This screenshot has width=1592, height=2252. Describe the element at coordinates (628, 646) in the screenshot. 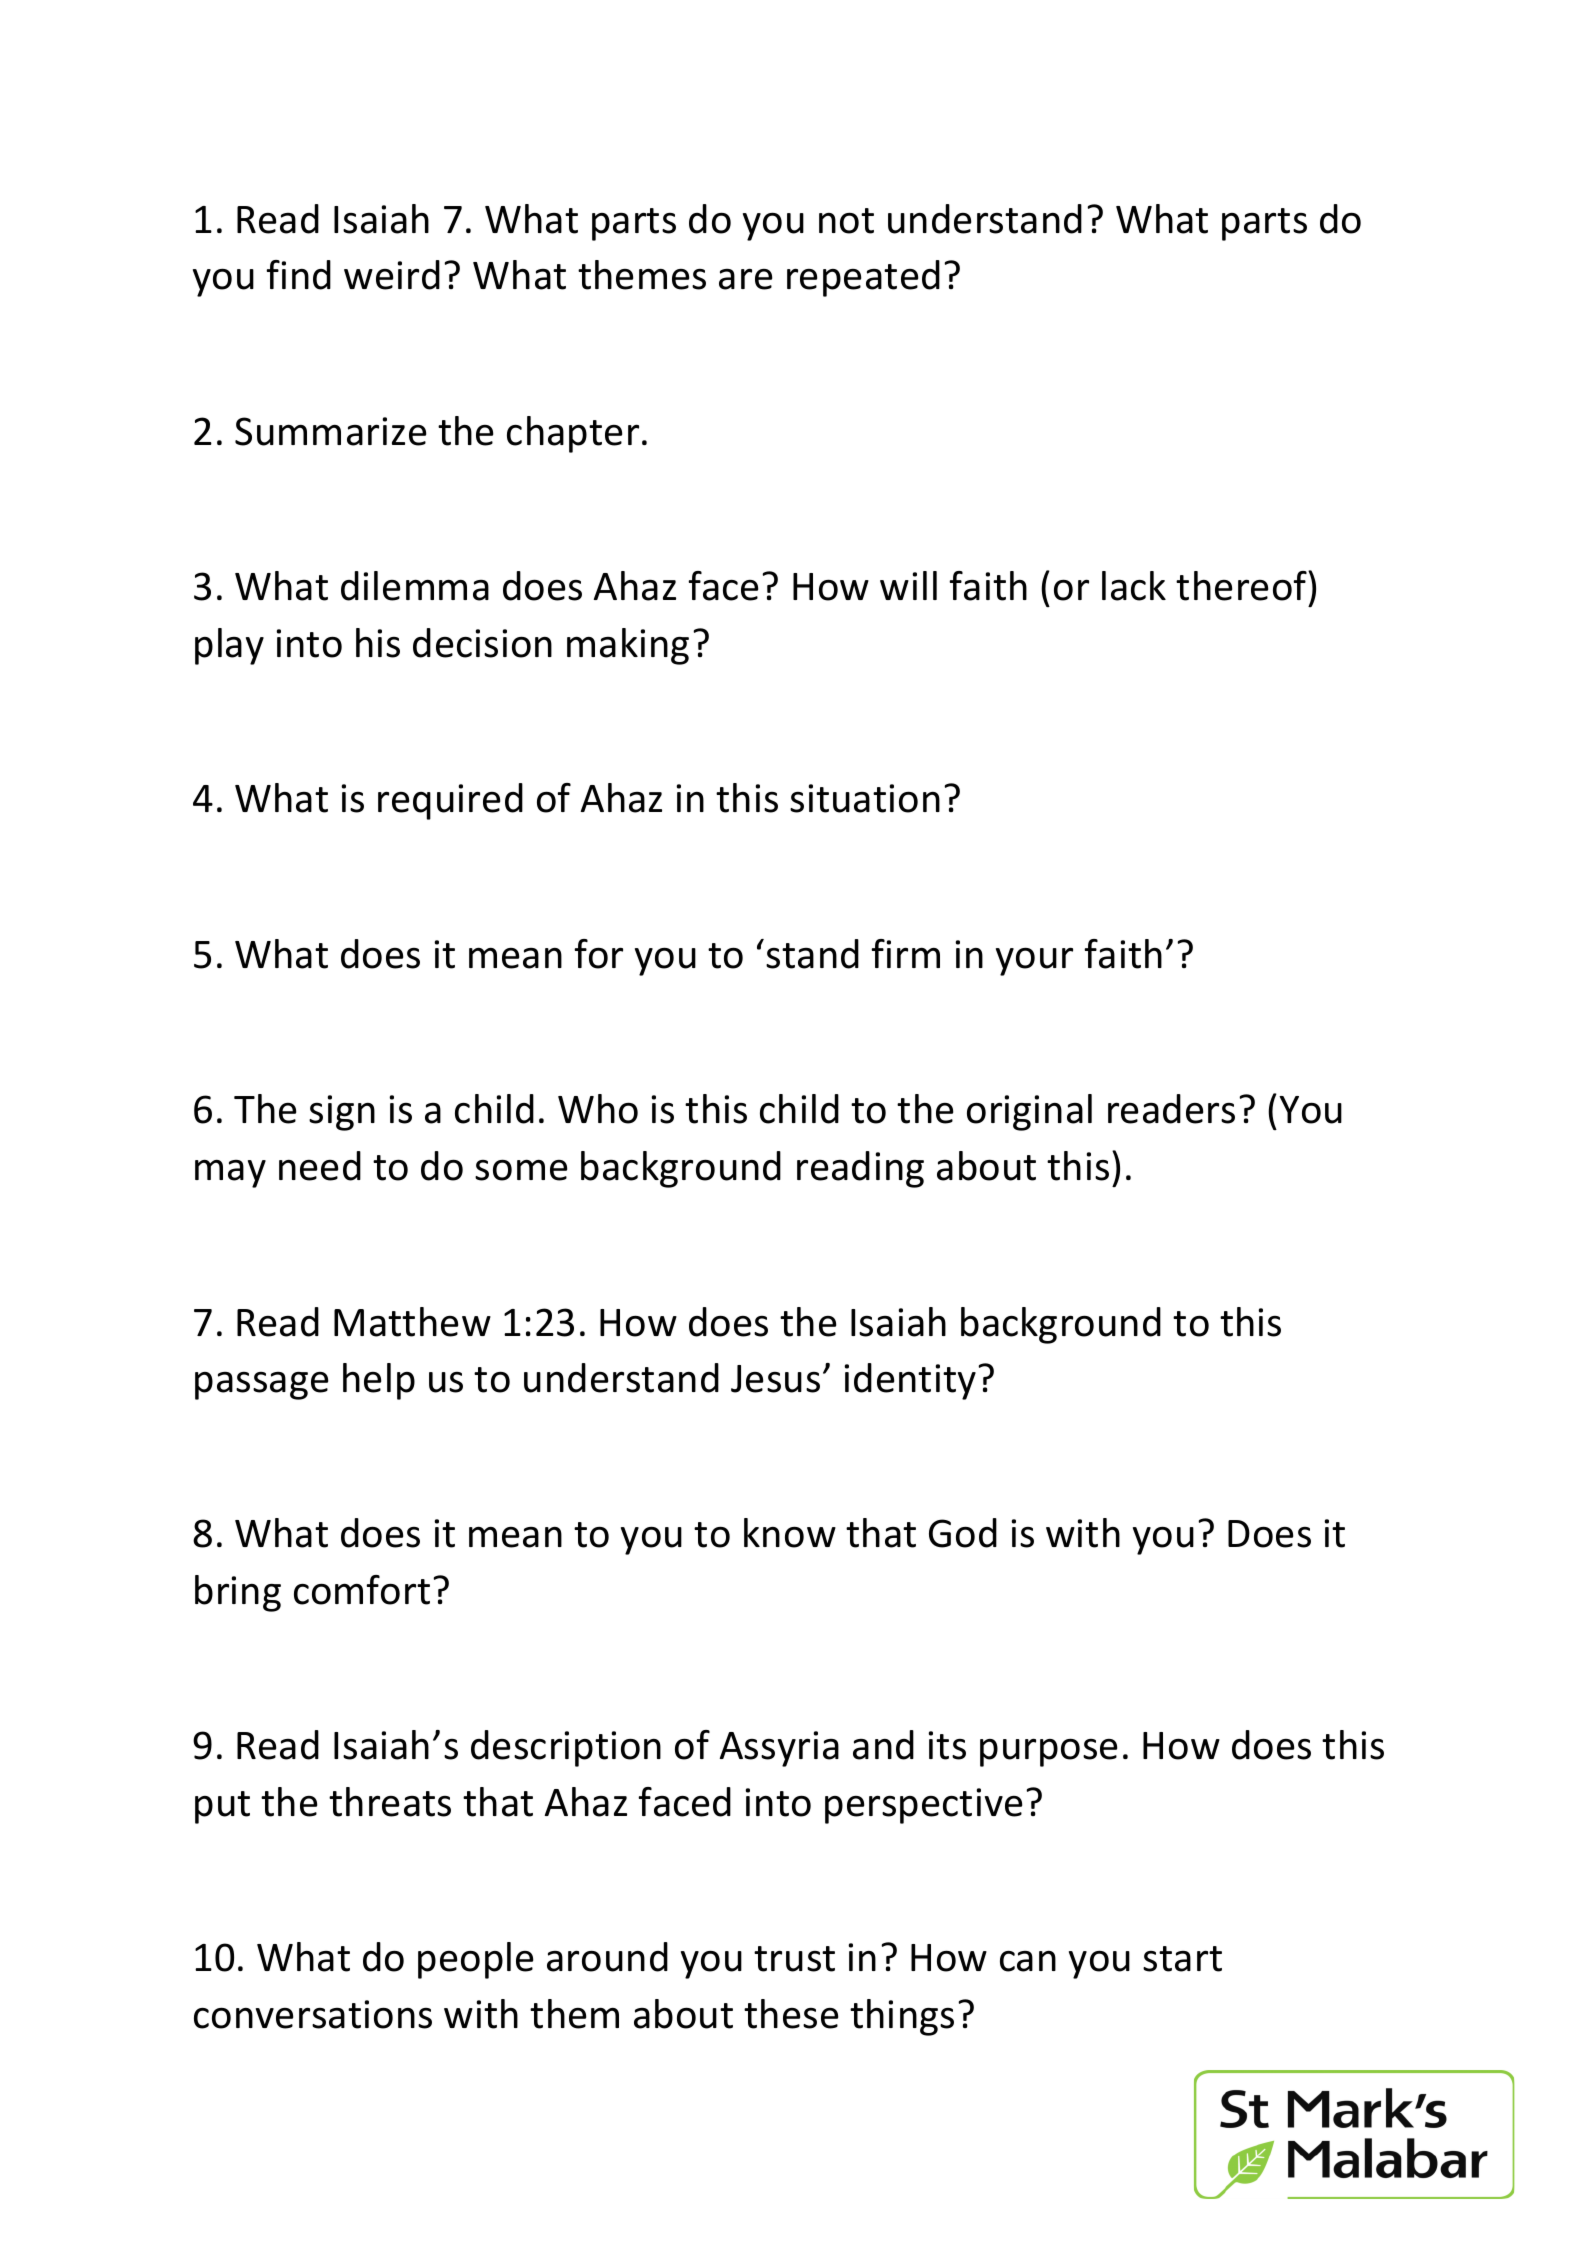

I see `making` at that location.
